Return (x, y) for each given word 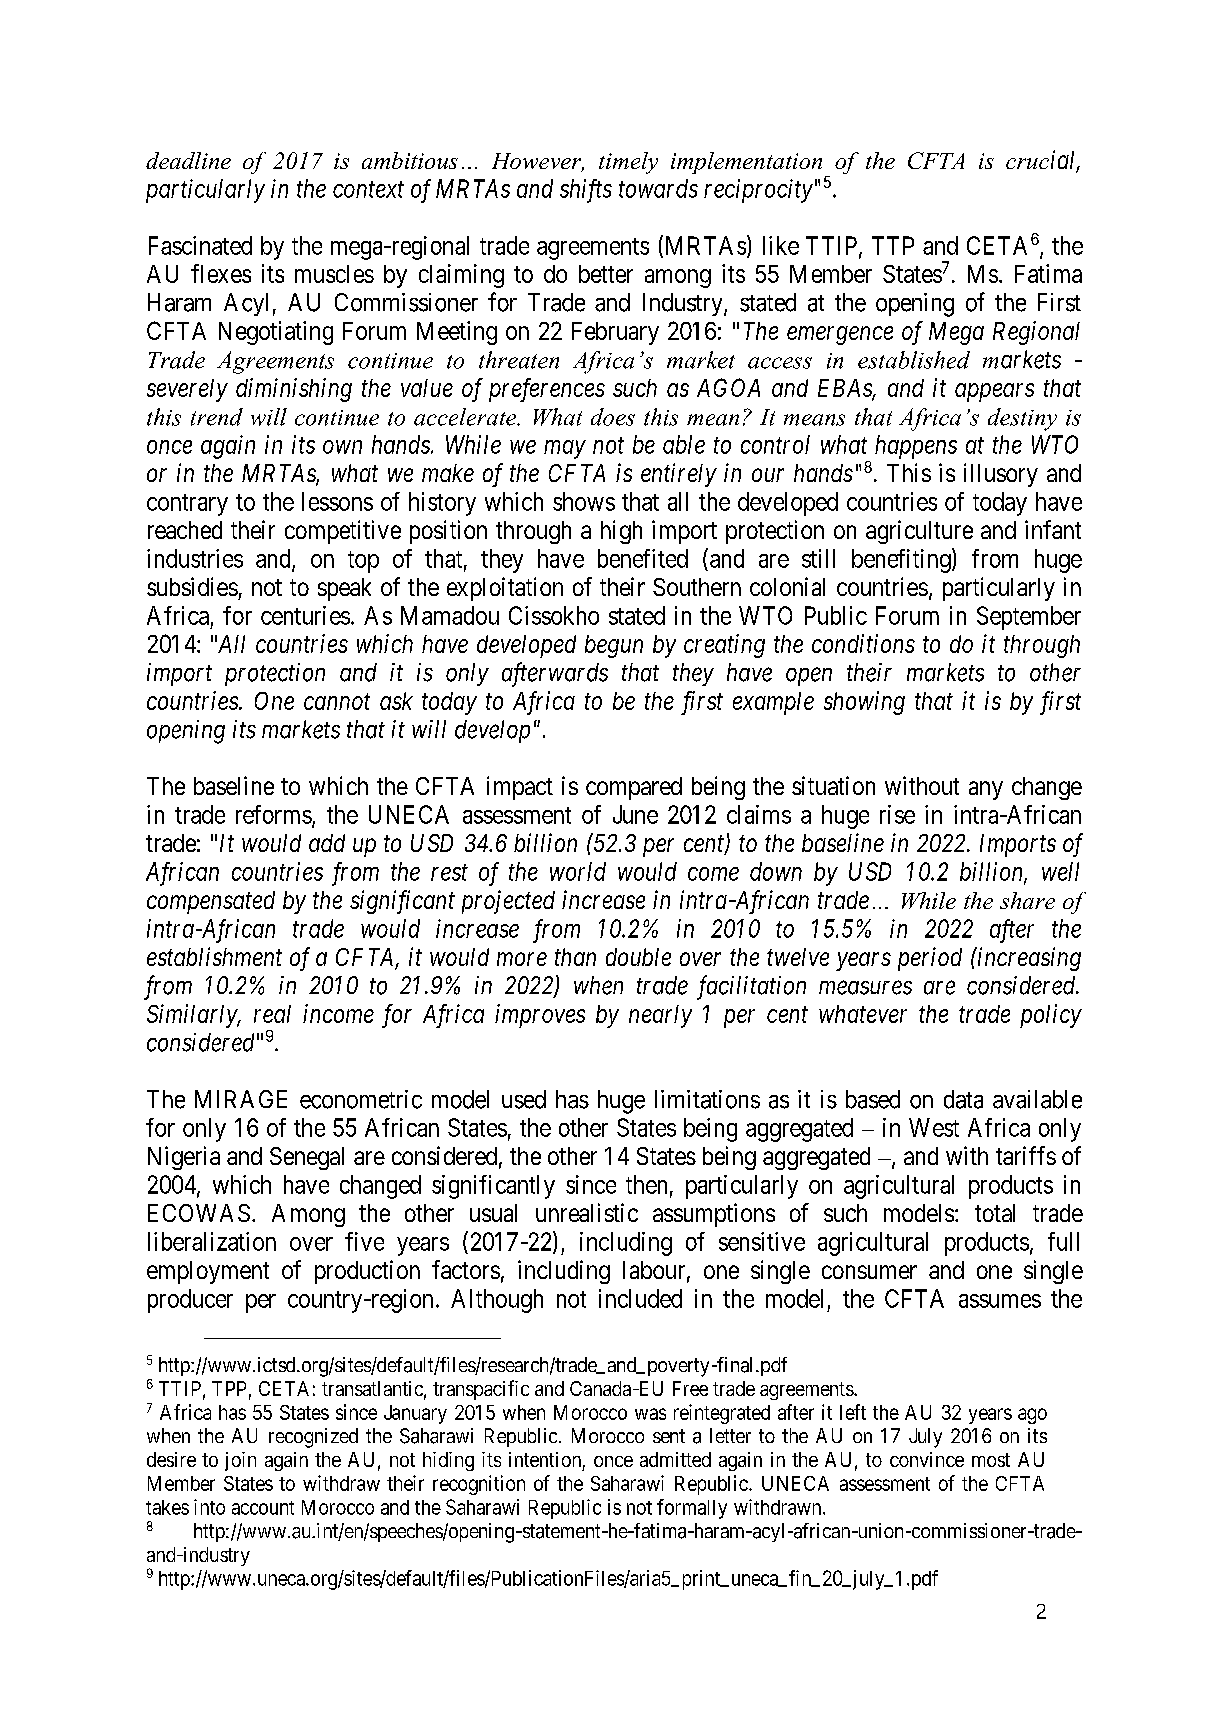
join (240, 1461)
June (635, 814)
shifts (586, 191)
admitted (675, 1459)
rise (897, 814)
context (368, 190)
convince (927, 1459)
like (781, 245)
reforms (274, 814)
